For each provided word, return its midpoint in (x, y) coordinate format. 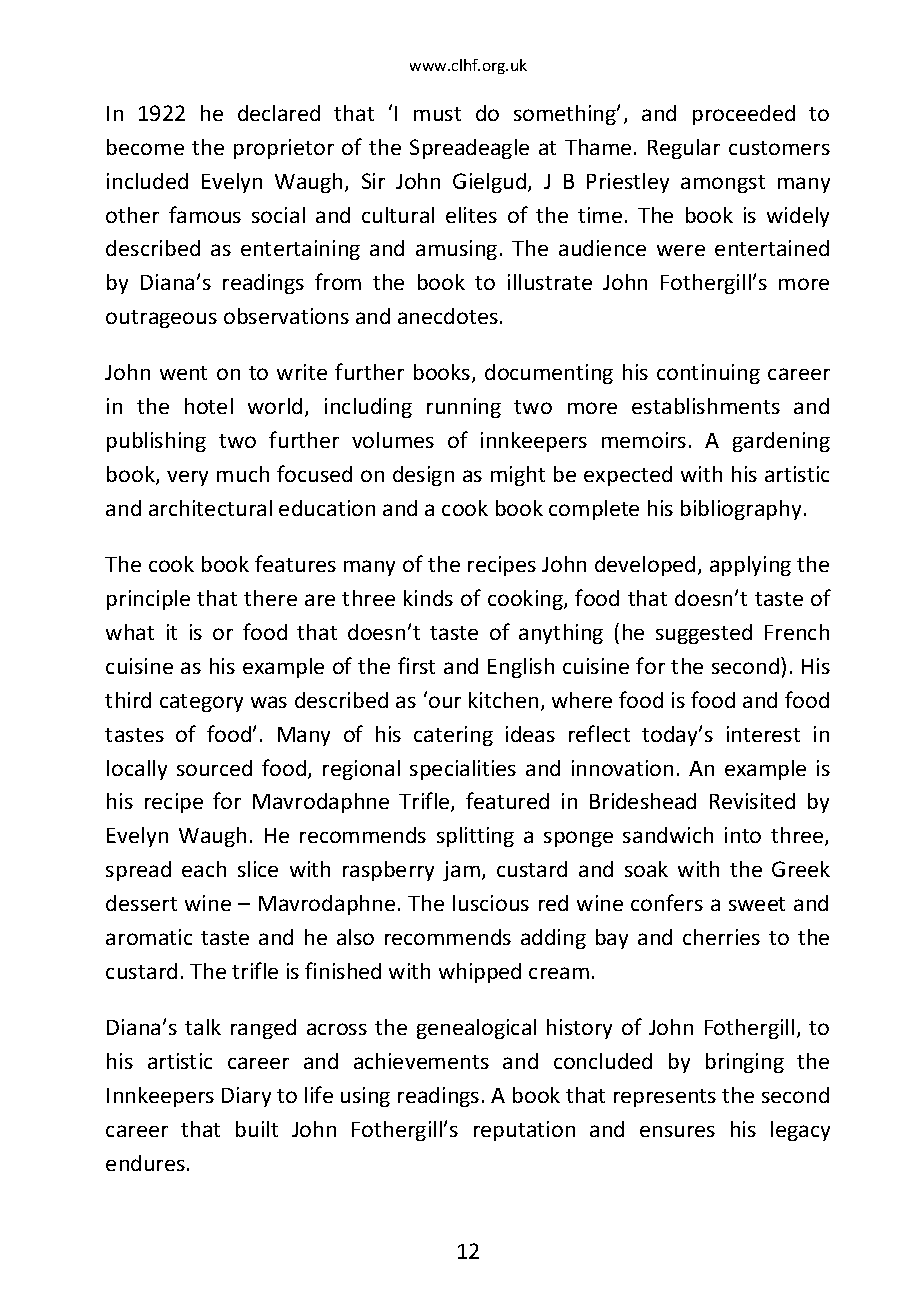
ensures (677, 1131)
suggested (704, 634)
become (145, 147)
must (437, 114)
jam (461, 871)
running (464, 408)
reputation (524, 1131)
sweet (757, 904)
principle (148, 600)
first (416, 665)
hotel (209, 406)
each (204, 869)
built (257, 1129)
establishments (706, 406)
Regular (684, 149)
